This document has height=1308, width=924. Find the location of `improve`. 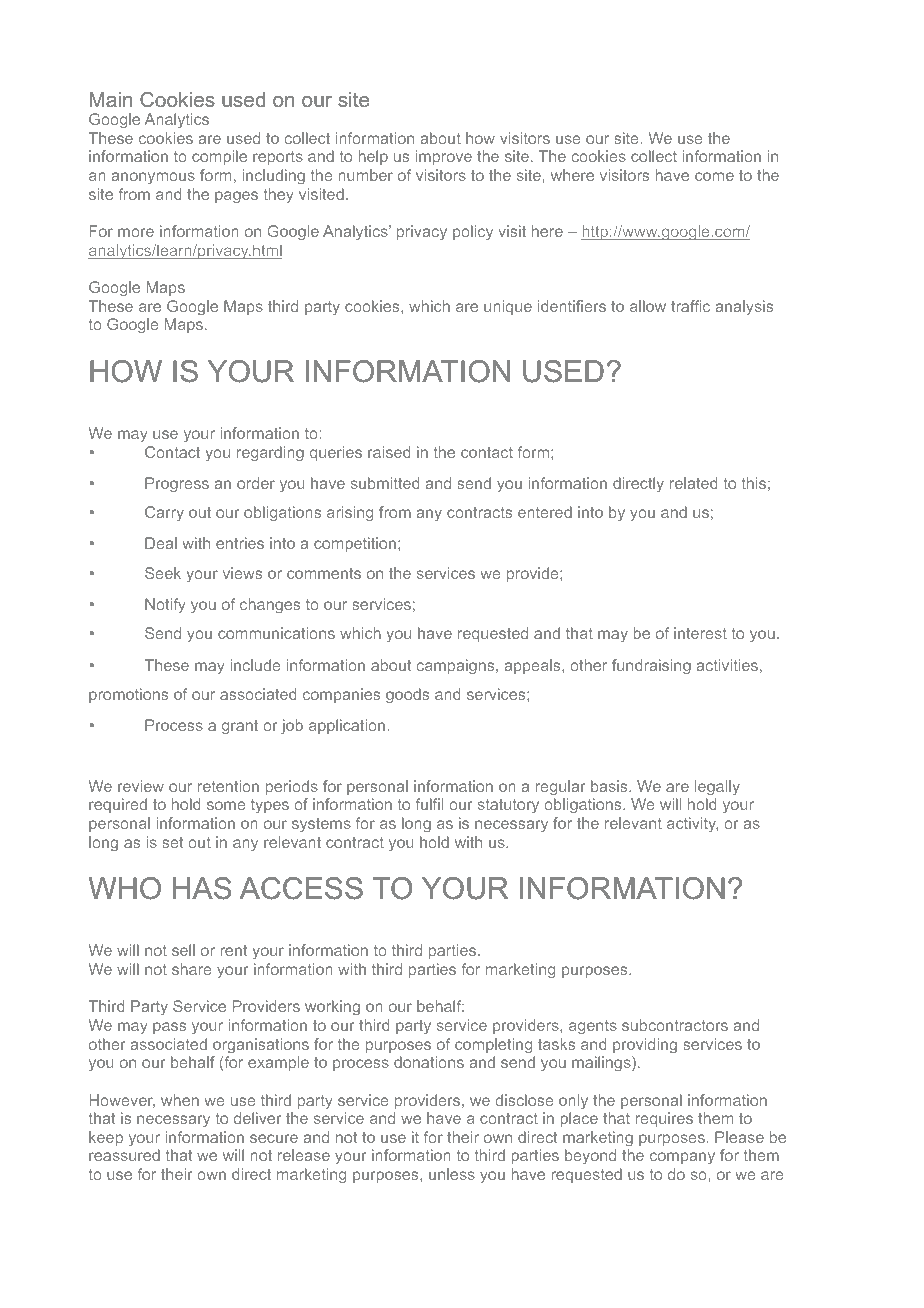

improve is located at coordinates (443, 157).
